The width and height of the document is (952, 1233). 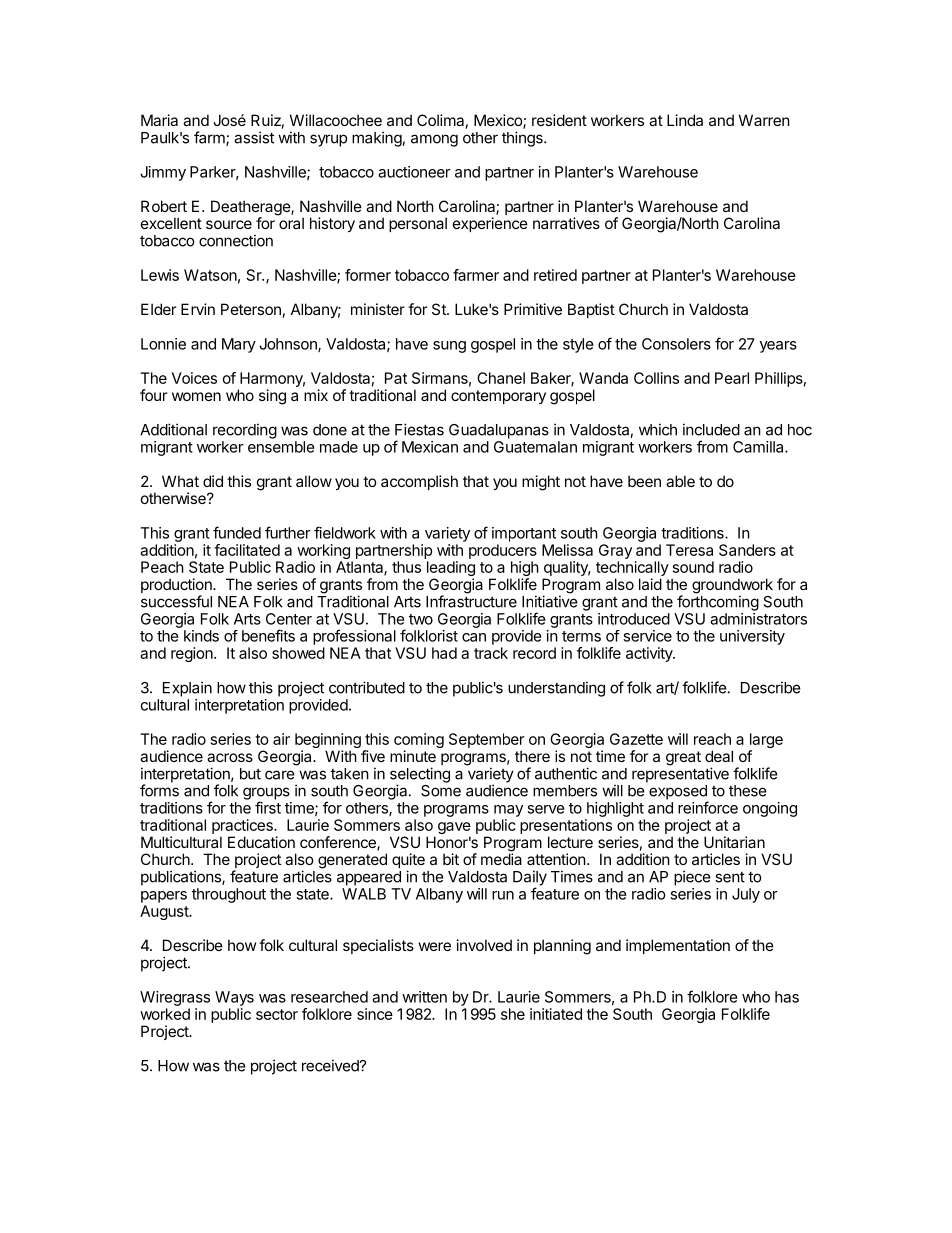 I want to click on Some, so click(x=441, y=789).
